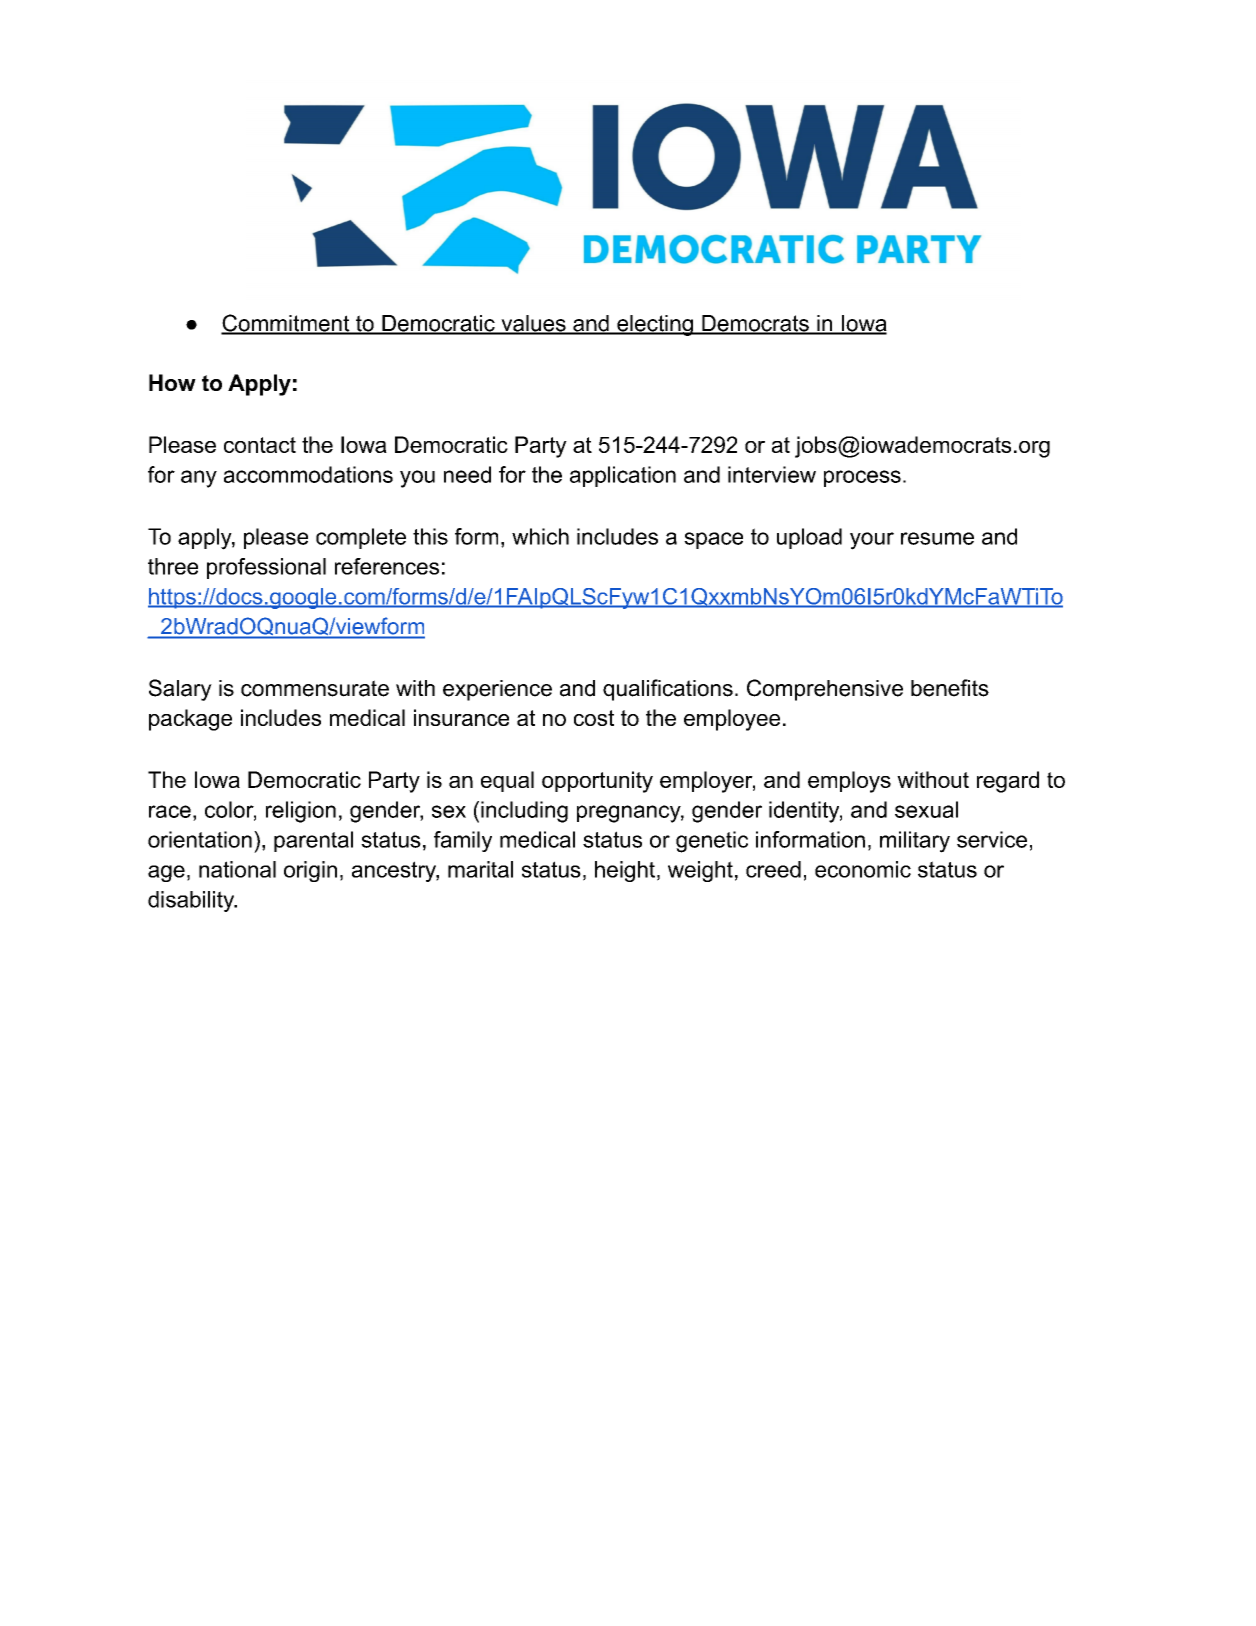  Describe the element at coordinates (237, 869) in the page. I see `national` at that location.
